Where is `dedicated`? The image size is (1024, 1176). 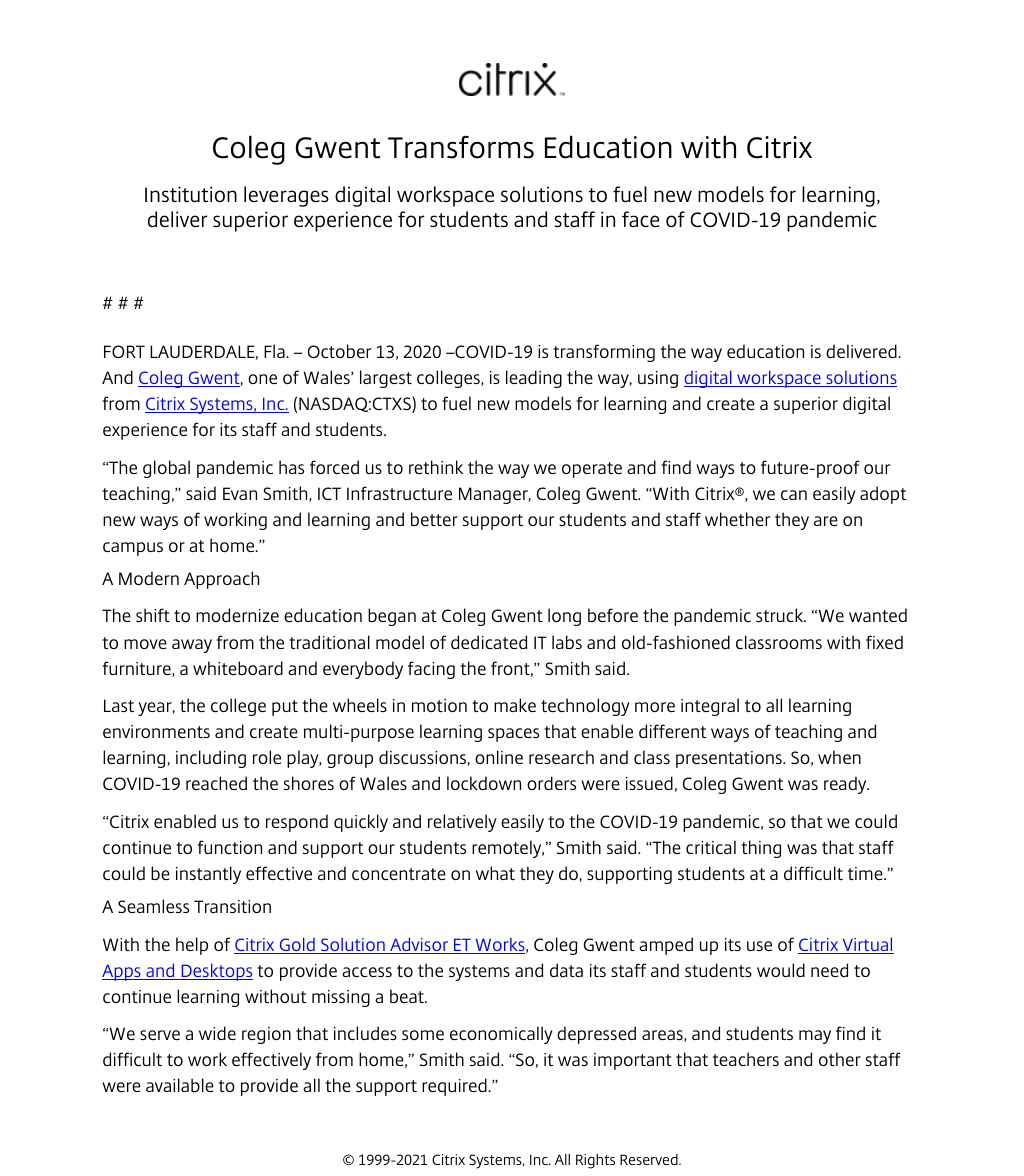 dedicated is located at coordinates (489, 642).
